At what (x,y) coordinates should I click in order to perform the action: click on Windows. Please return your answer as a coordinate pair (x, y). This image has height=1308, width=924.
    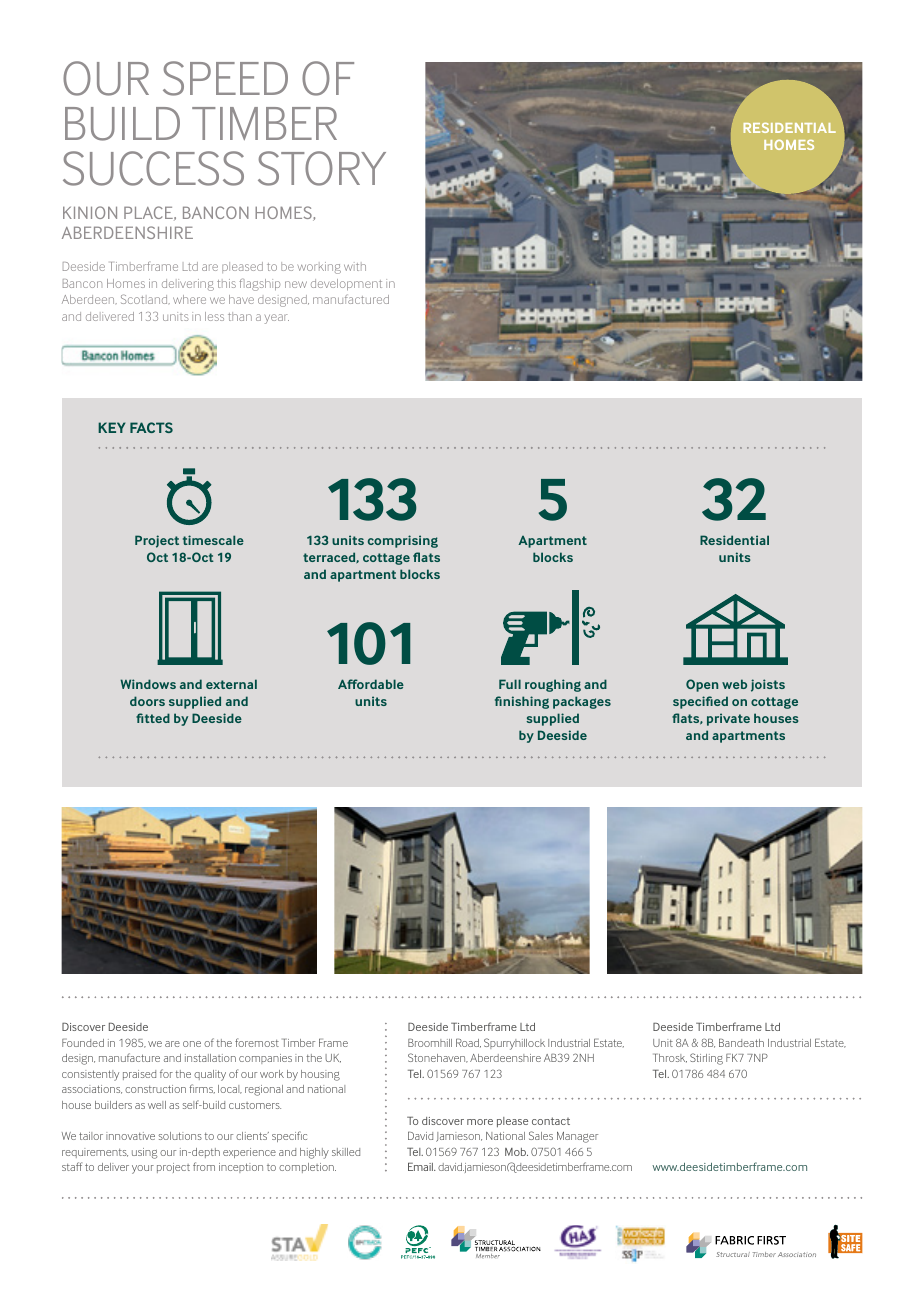
    Looking at the image, I should click on (148, 684).
